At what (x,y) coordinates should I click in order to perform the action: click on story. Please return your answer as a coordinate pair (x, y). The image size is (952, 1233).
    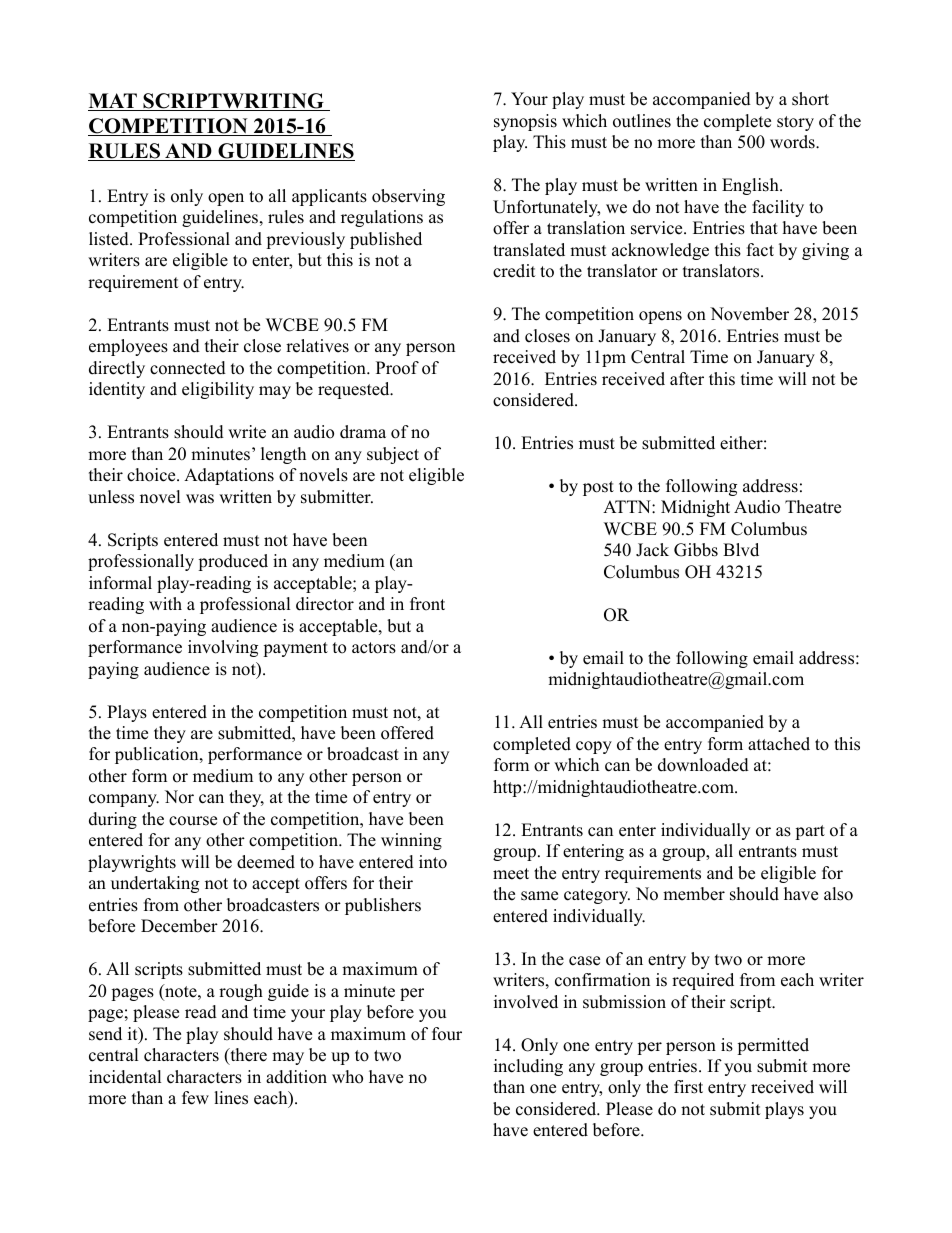
    Looking at the image, I should click on (795, 123).
